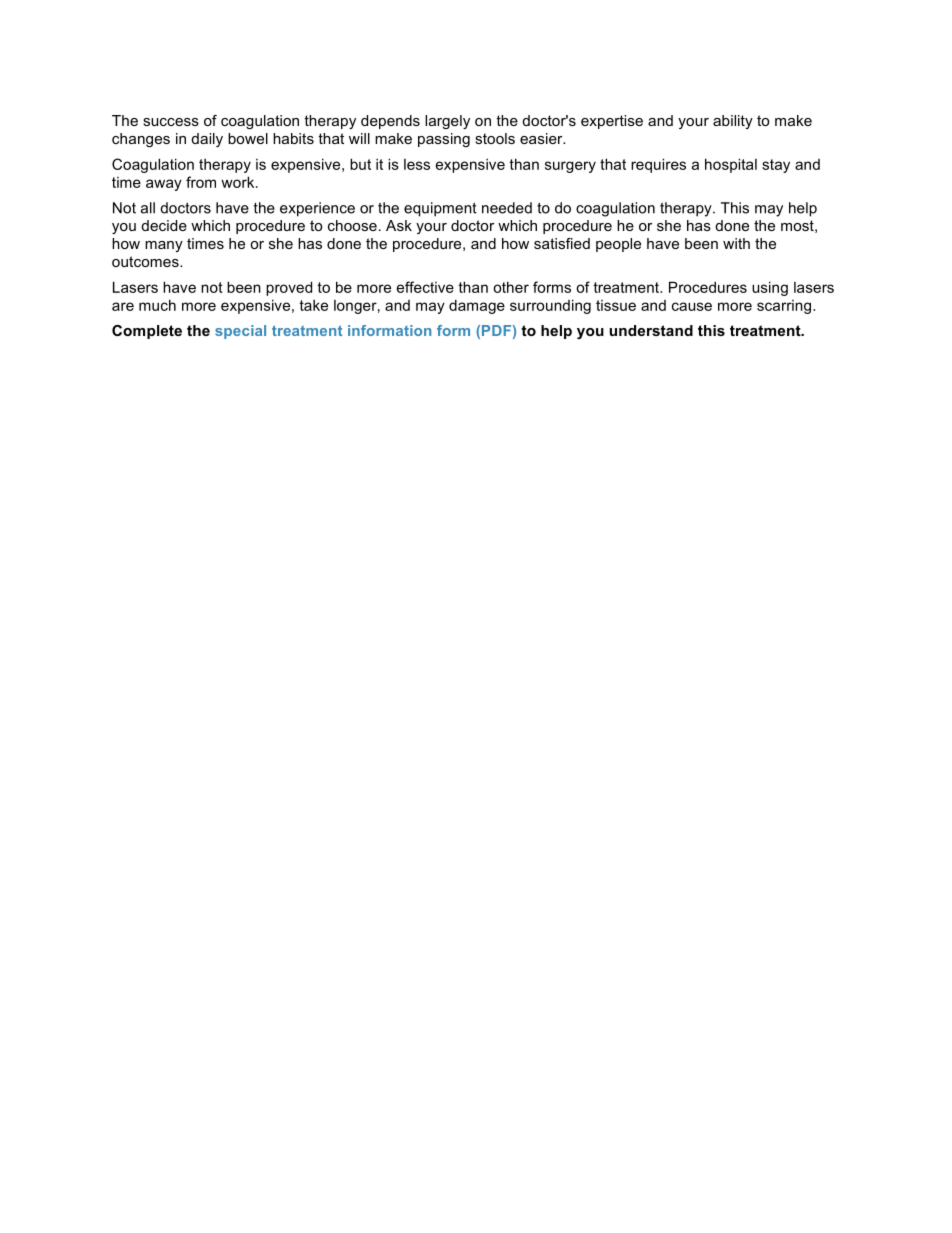  I want to click on hospital, so click(731, 165).
